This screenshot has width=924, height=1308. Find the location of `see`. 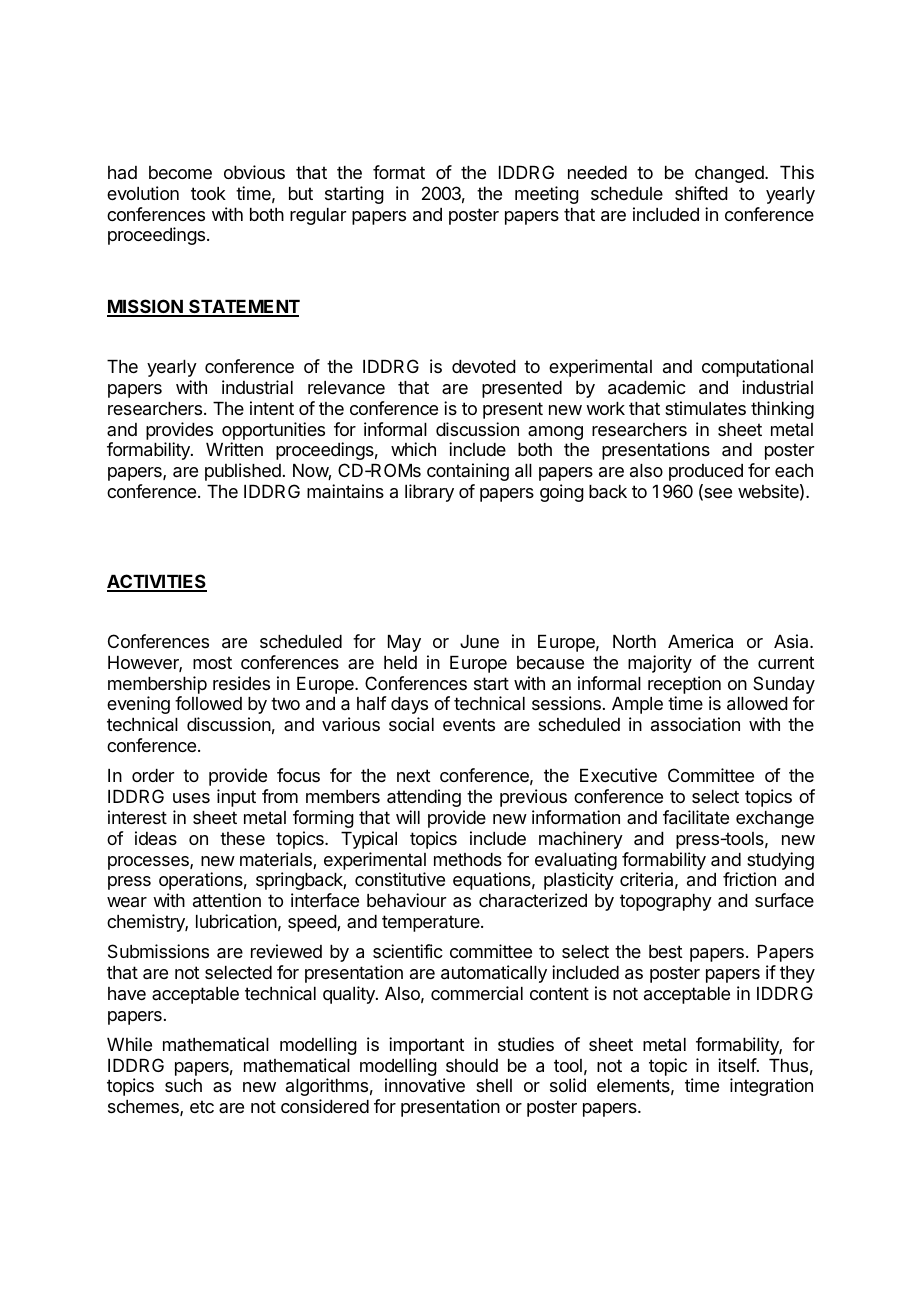

see is located at coordinates (717, 494).
